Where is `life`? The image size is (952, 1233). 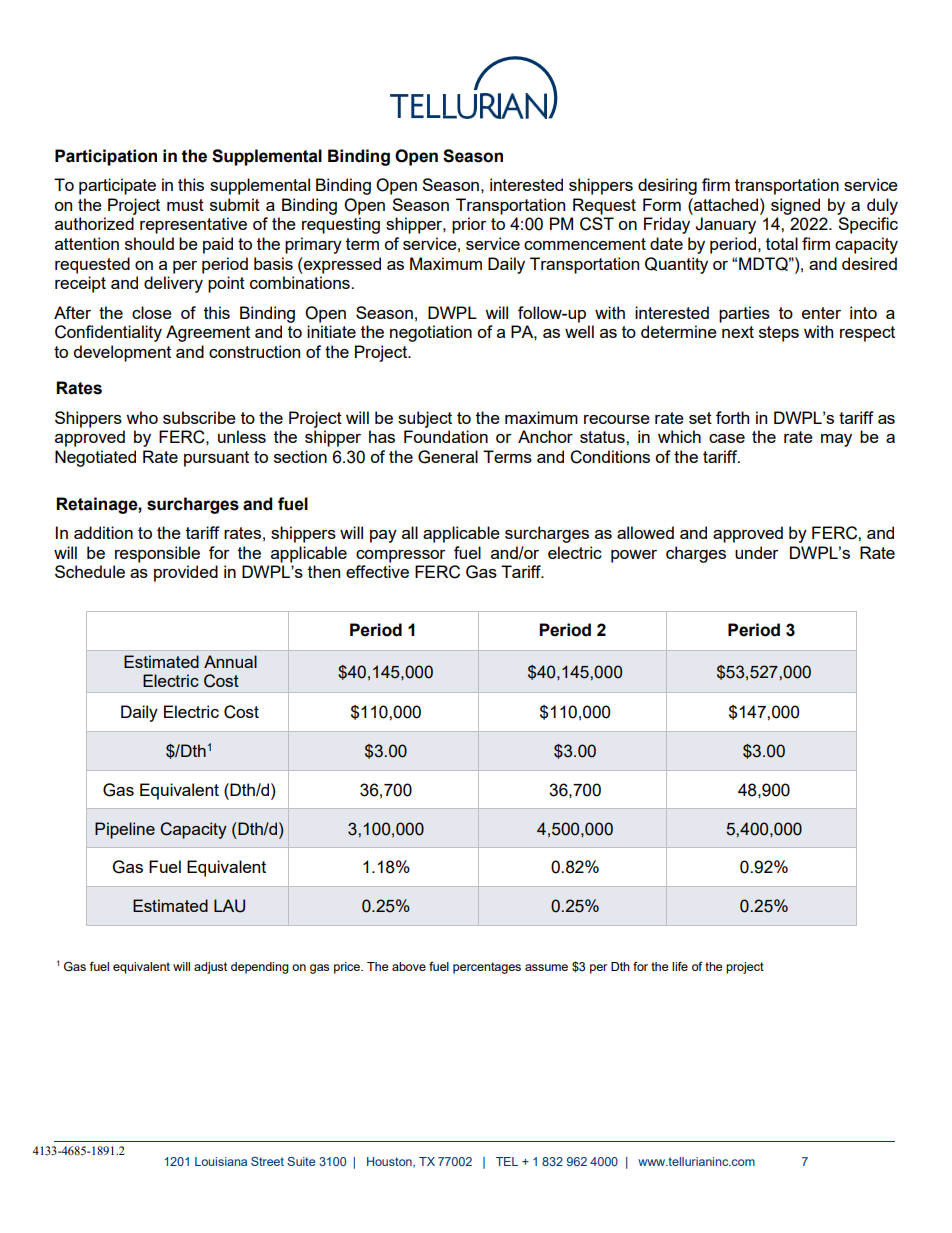 life is located at coordinates (680, 966).
